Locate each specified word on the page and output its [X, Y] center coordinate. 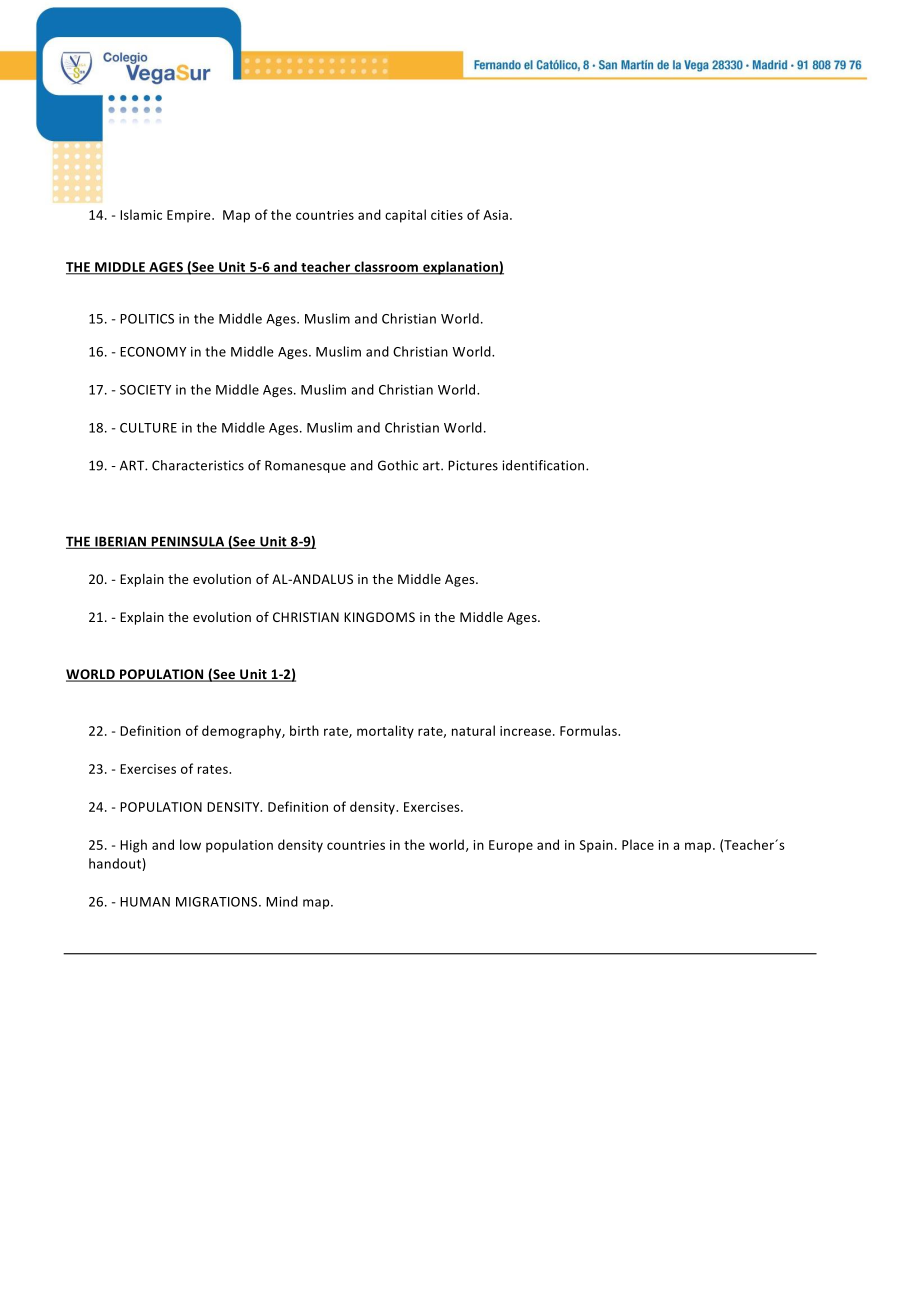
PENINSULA [188, 542]
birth [304, 730]
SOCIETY [145, 390]
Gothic [398, 465]
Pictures [473, 465]
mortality [385, 732]
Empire [190, 216]
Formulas [589, 730]
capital [405, 216]
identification [544, 465]
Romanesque [305, 466]
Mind [282, 901]
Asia [495, 215]
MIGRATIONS [218, 902]
